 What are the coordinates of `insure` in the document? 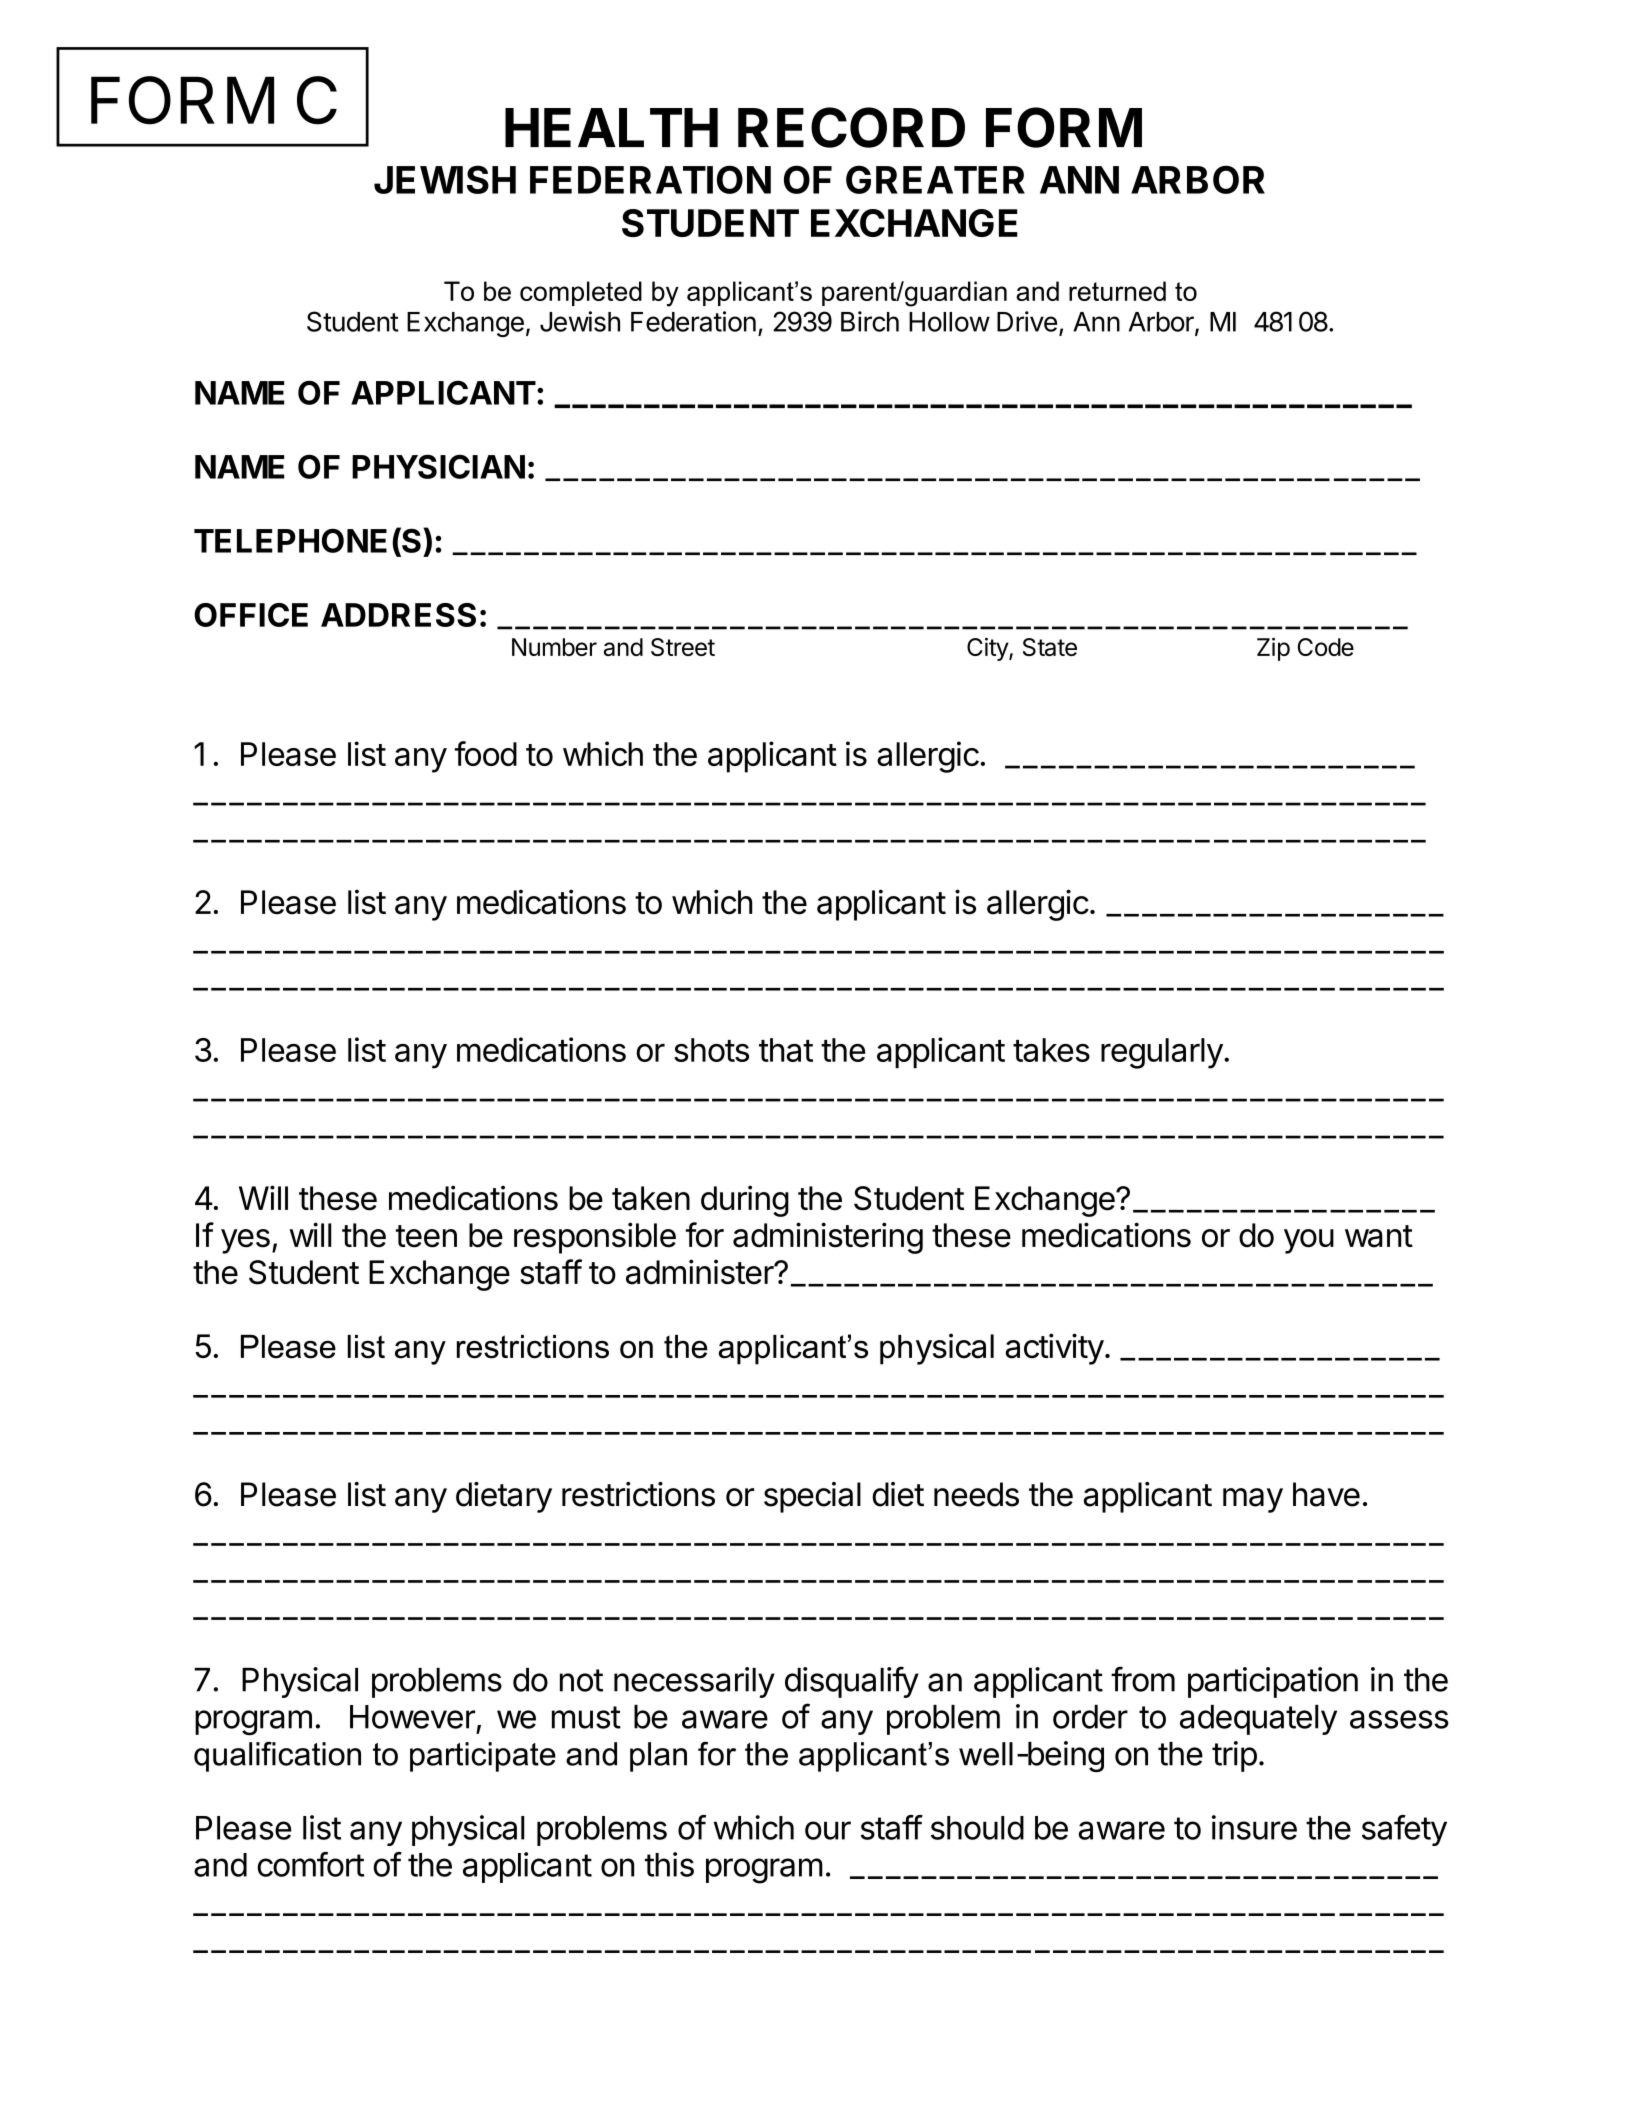 It's located at (1254, 1827).
